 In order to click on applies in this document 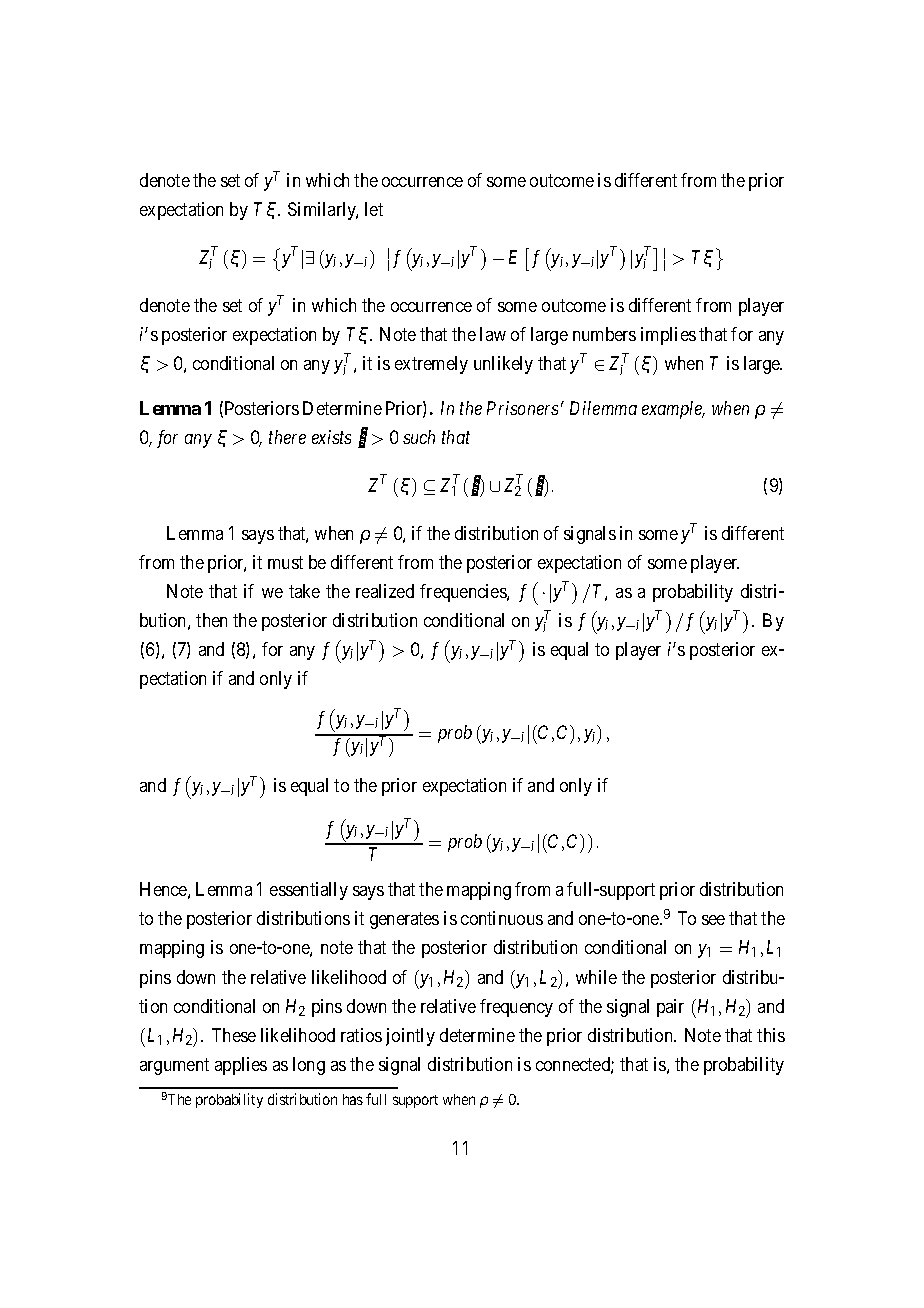, I will do `click(241, 1066)`.
